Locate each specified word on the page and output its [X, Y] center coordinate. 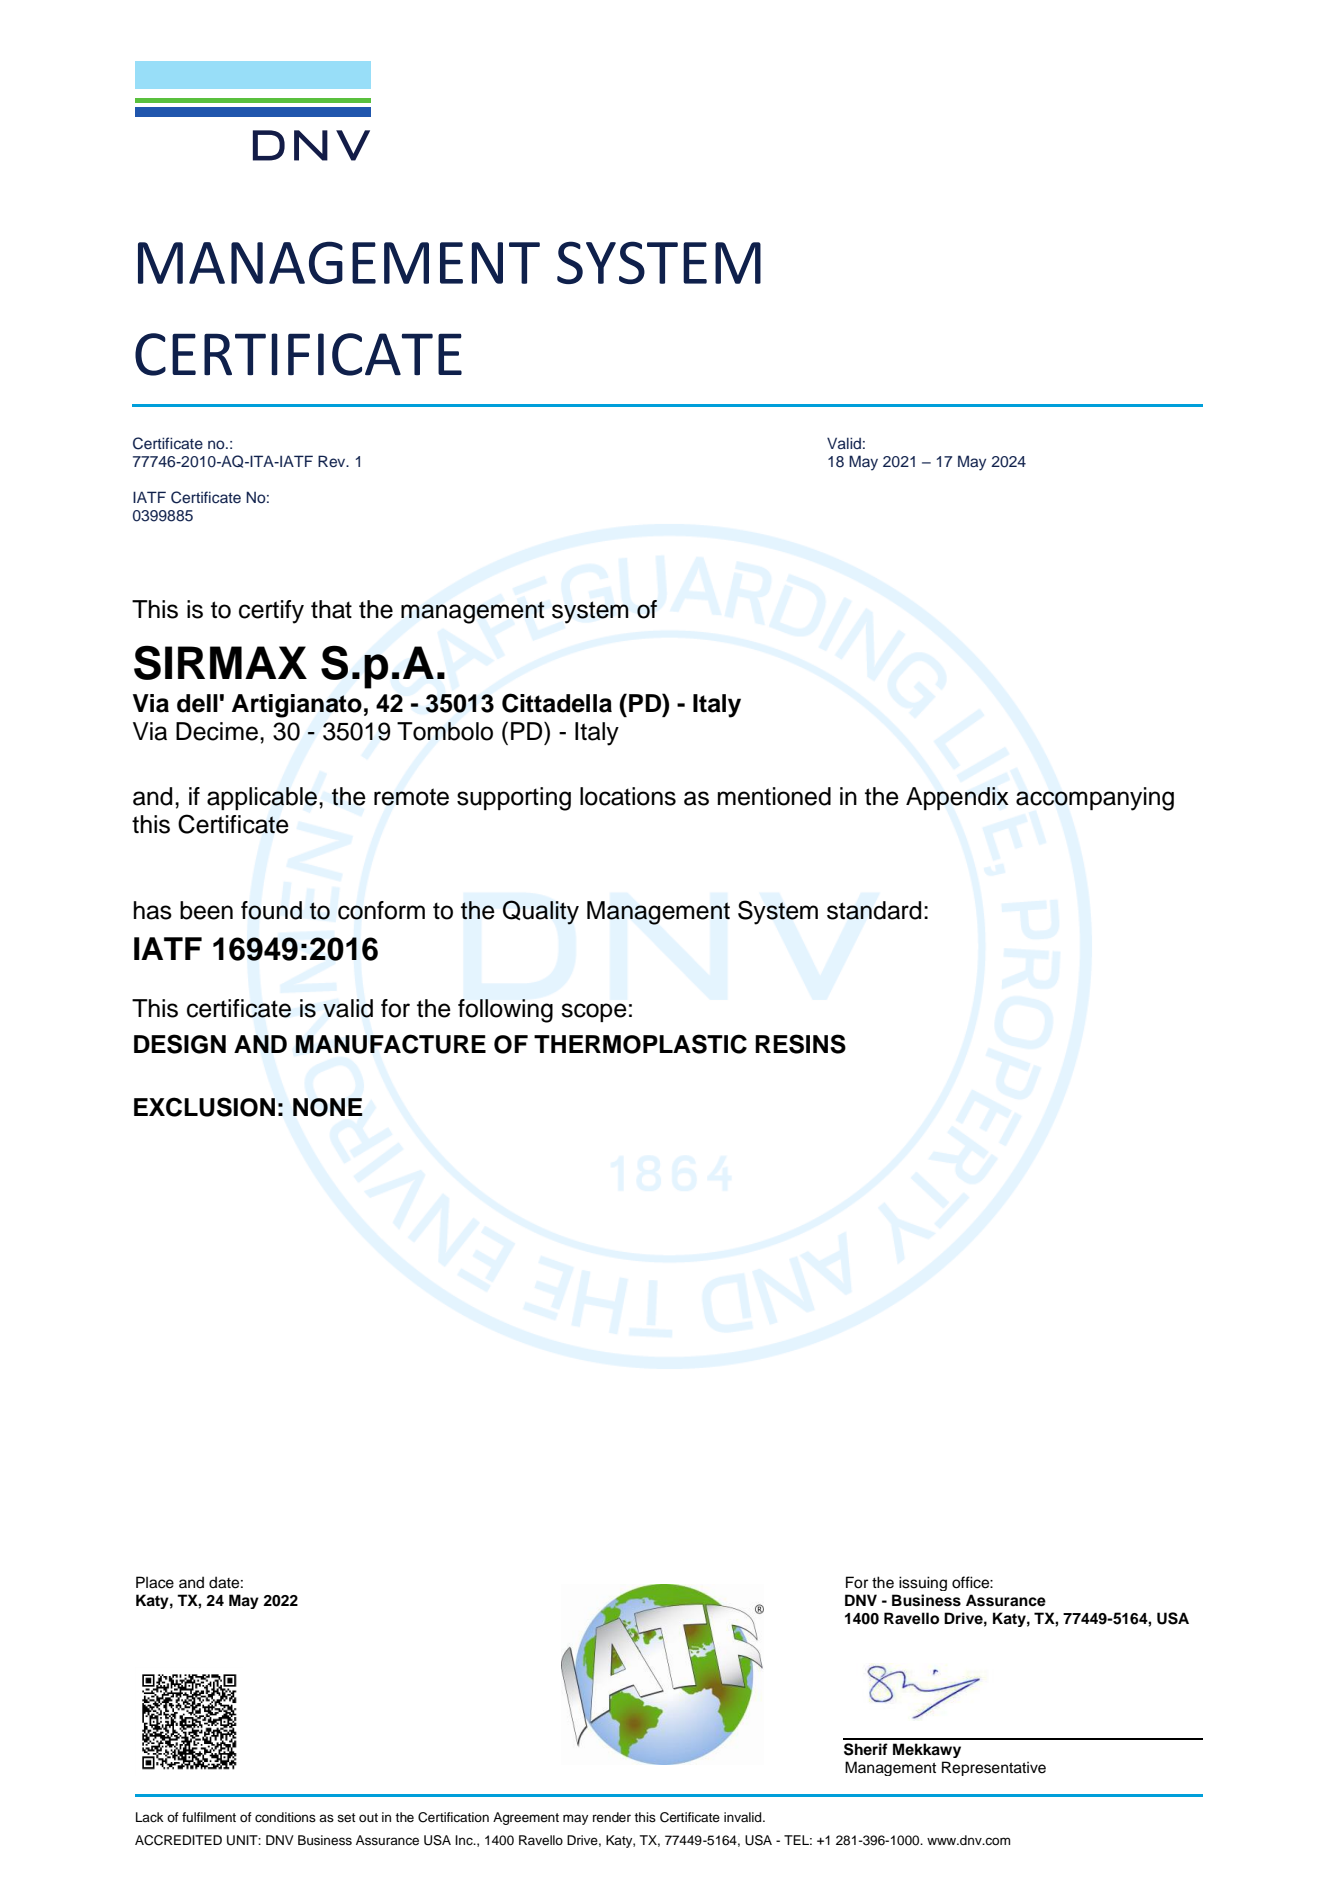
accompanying [1095, 799]
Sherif [866, 1749]
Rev [333, 461]
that [331, 609]
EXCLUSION [204, 1107]
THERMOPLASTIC [640, 1044]
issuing [923, 1583]
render [612, 1817]
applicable [262, 798]
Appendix [957, 798]
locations [628, 796]
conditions [285, 1817]
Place [155, 1582]
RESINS [800, 1044]
